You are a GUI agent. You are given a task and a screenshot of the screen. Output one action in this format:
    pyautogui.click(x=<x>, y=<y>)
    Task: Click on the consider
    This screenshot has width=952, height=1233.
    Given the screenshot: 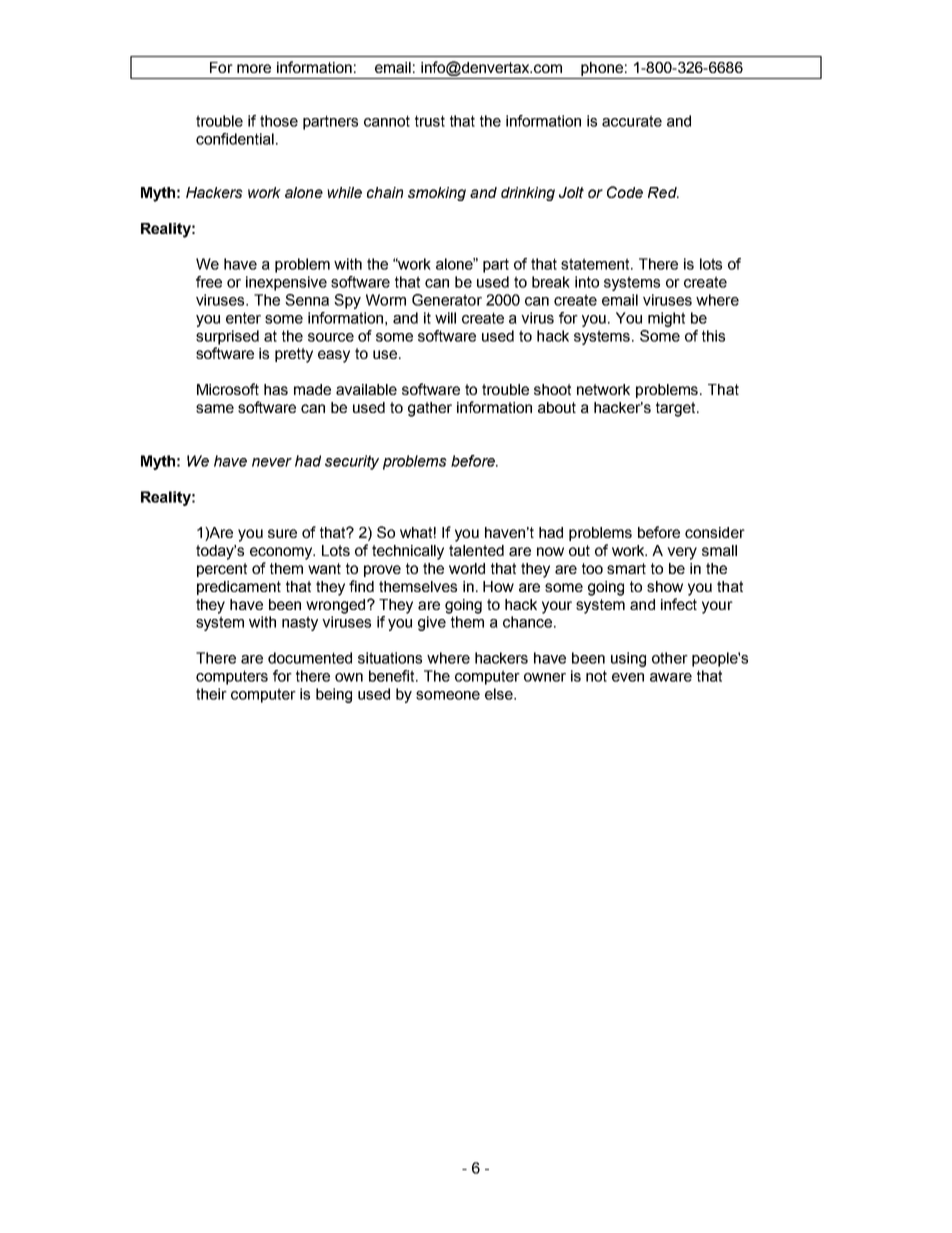 What is the action you would take?
    pyautogui.click(x=715, y=532)
